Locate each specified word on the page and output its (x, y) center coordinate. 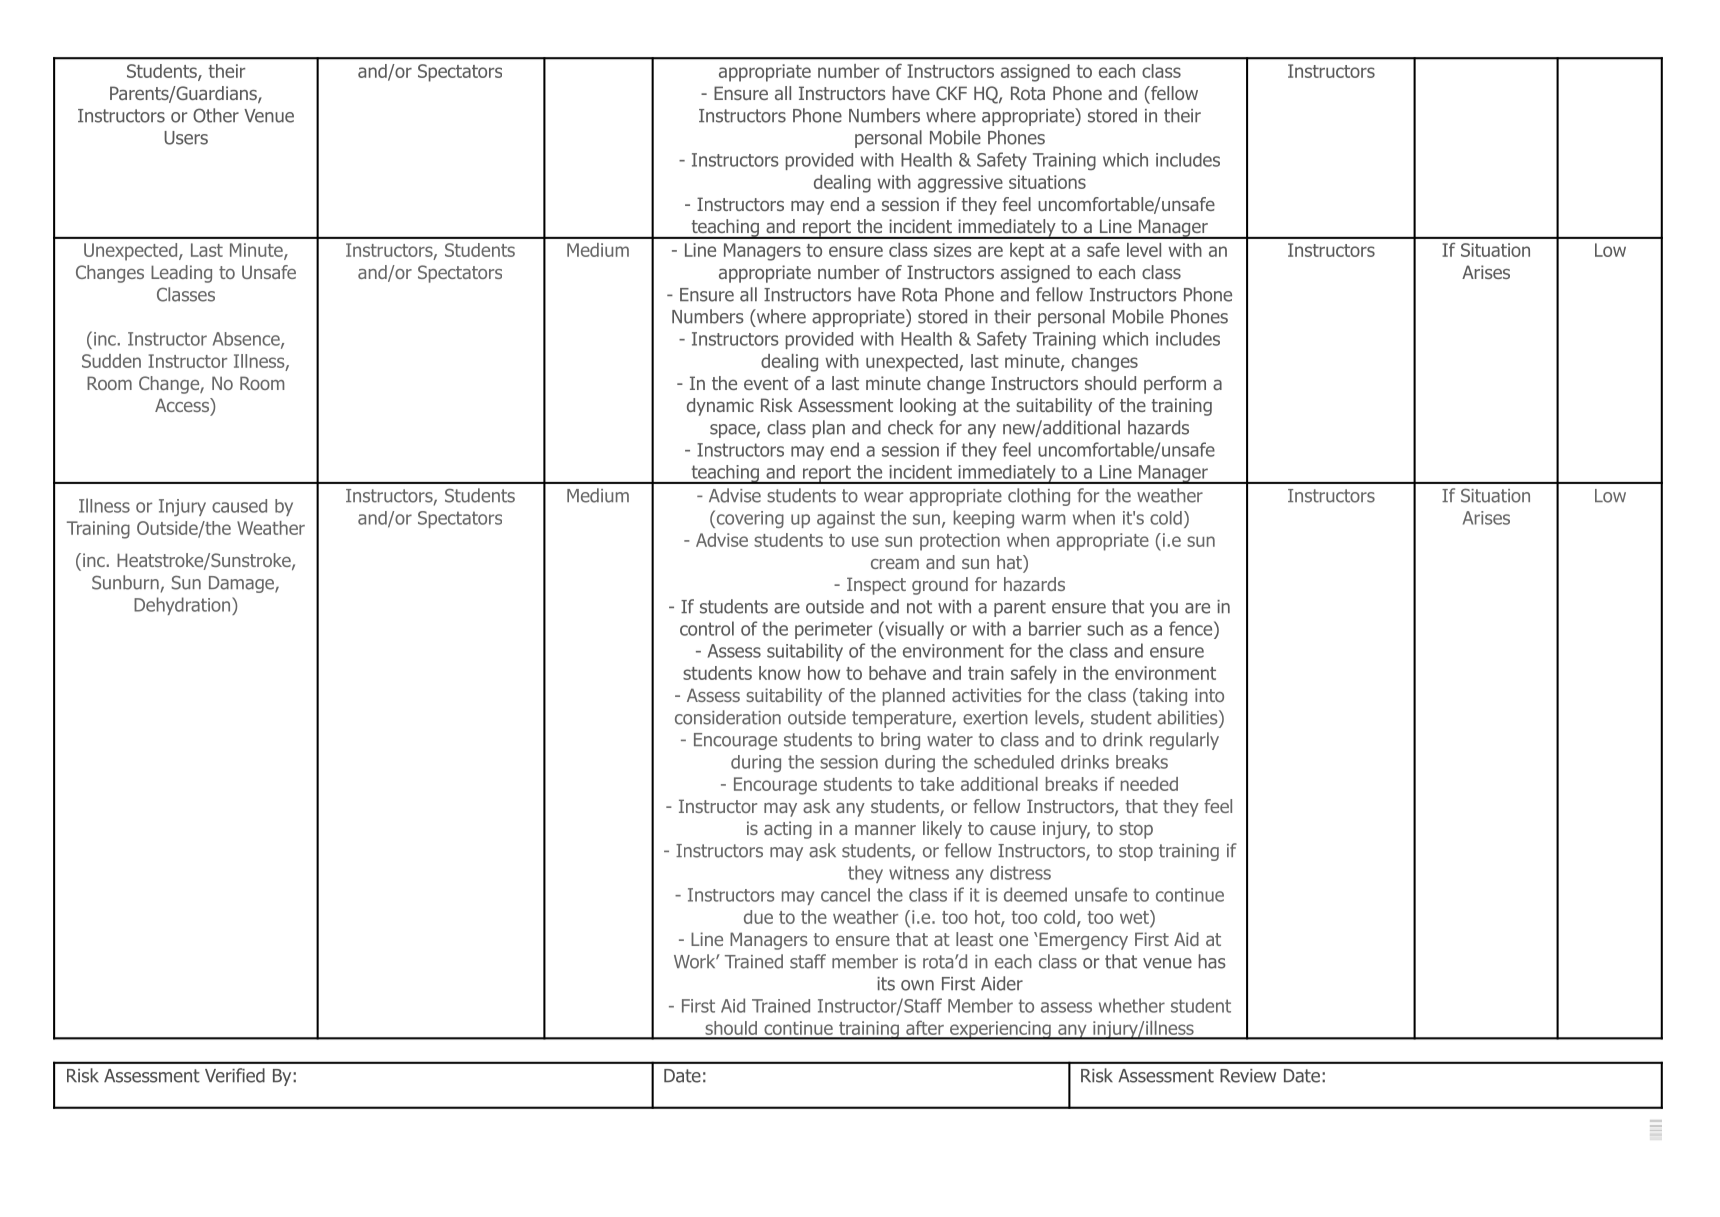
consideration (728, 717)
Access (183, 405)
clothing (1039, 497)
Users (186, 138)
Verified (235, 1075)
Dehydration (183, 606)
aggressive (960, 184)
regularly (1184, 741)
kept (1027, 252)
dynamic (720, 407)
